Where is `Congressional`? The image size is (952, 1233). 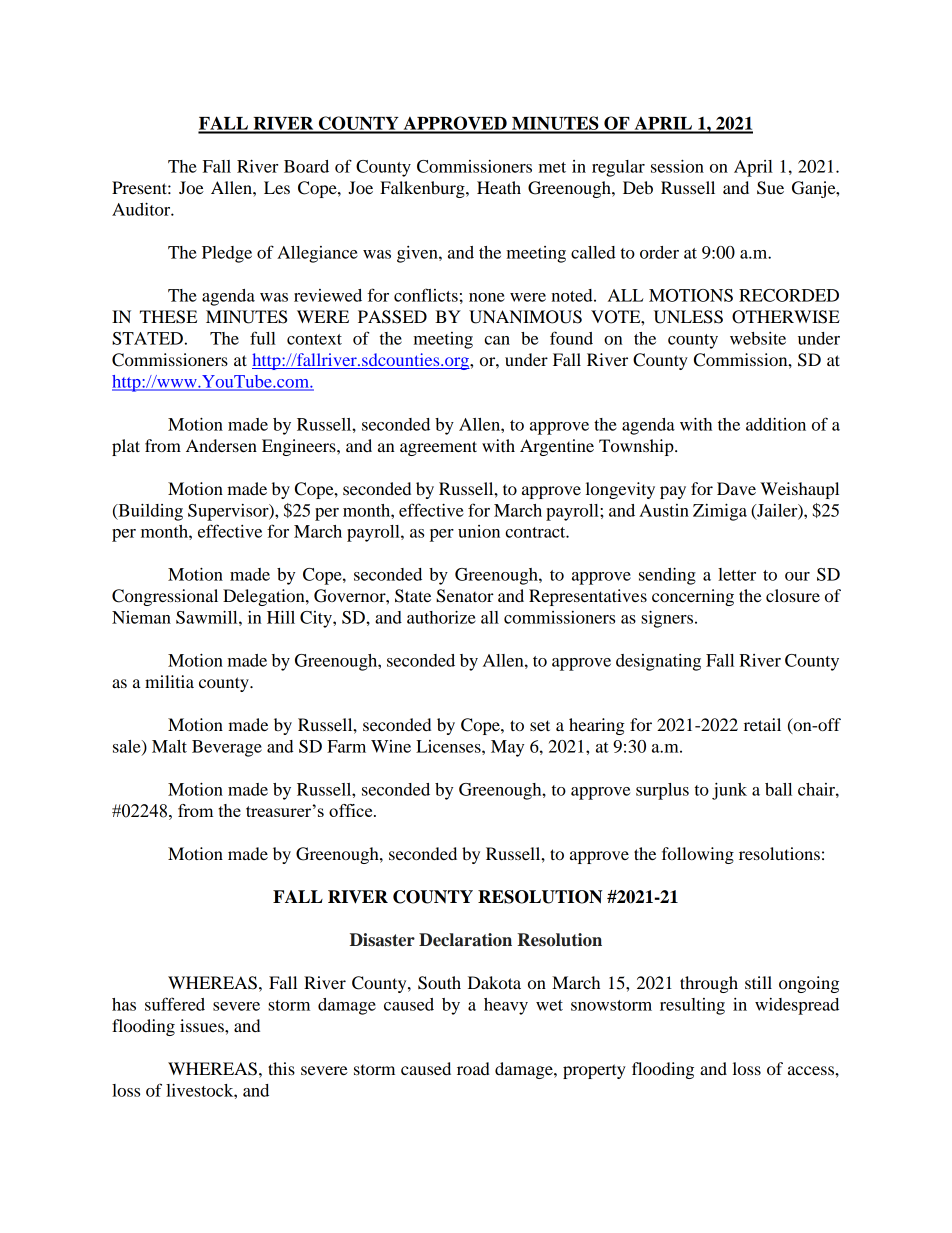 Congressional is located at coordinates (165, 597).
